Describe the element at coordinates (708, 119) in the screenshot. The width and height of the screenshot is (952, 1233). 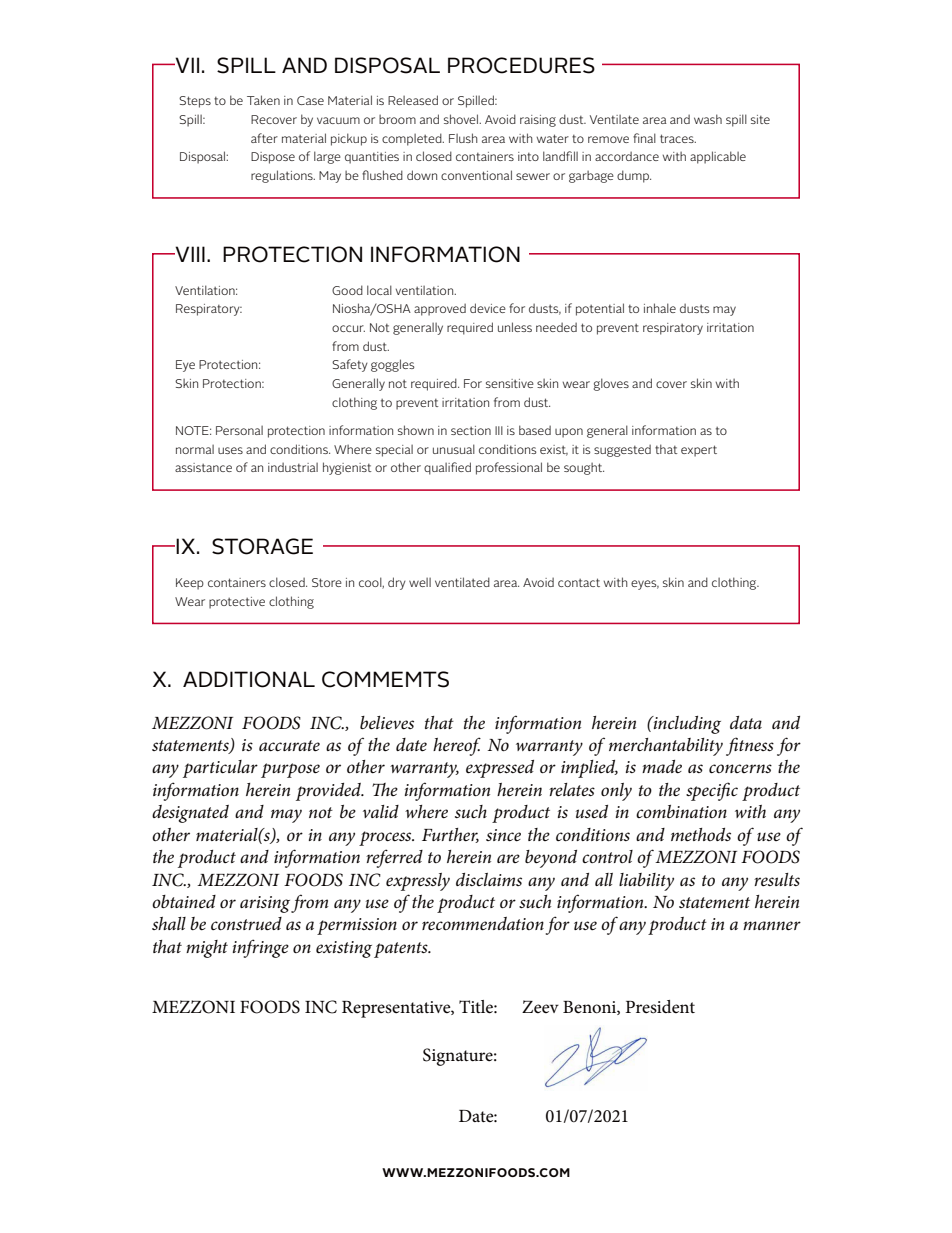
I see `wash` at that location.
